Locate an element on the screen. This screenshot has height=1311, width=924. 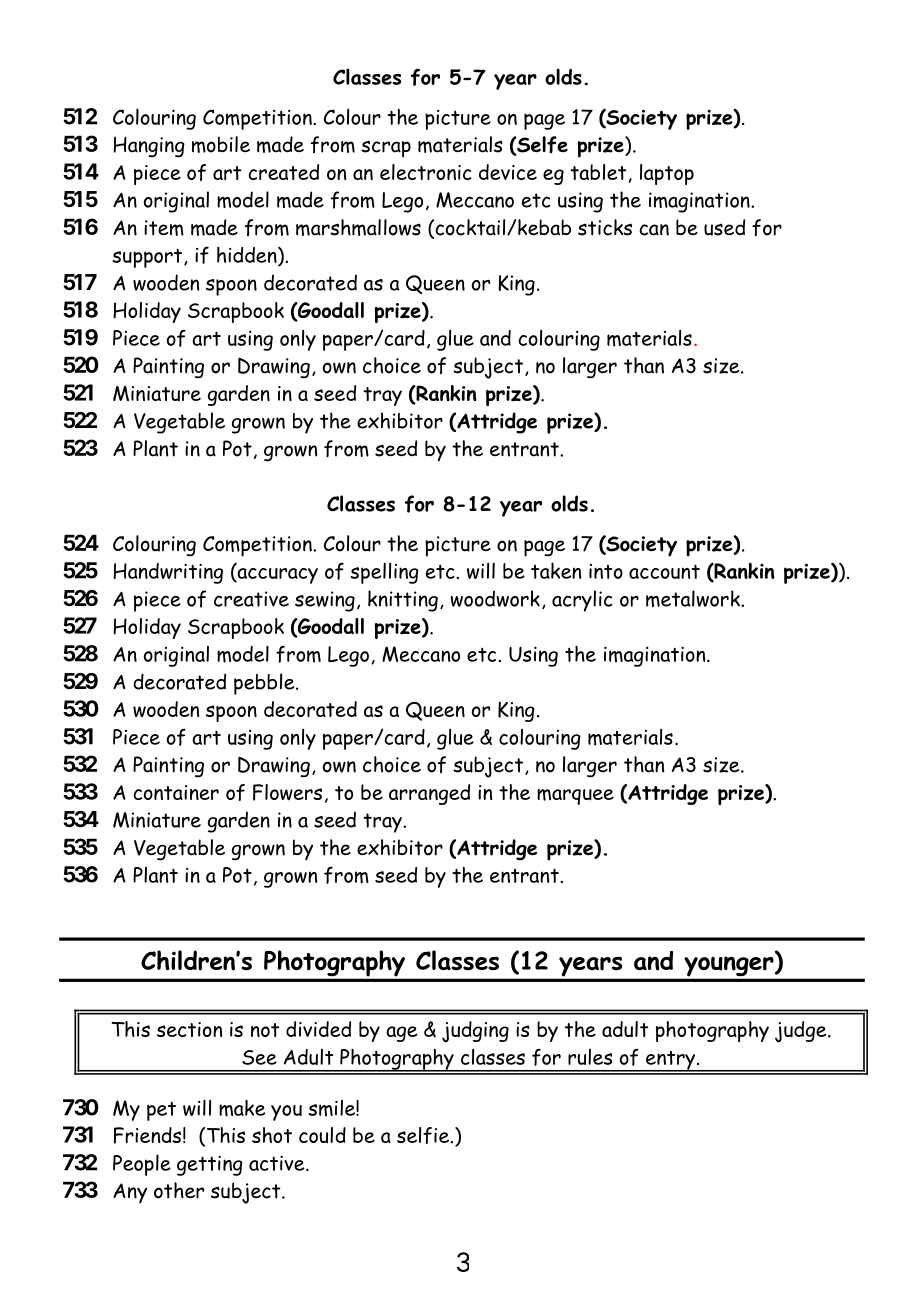
getting is located at coordinates (210, 1166).
